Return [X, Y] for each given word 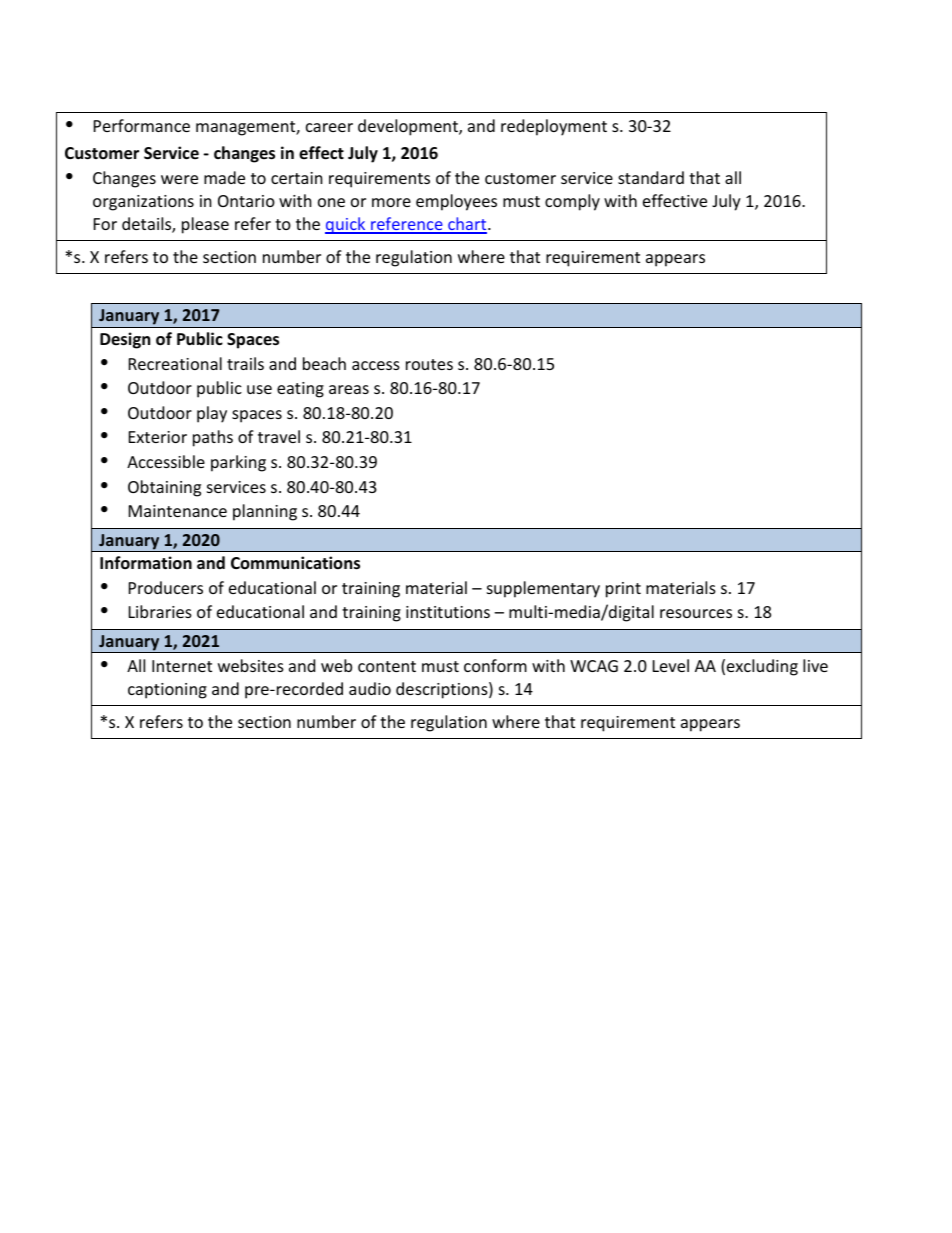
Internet [182, 666]
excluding [762, 667]
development [409, 127]
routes [429, 364]
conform [495, 665]
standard [651, 177]
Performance [142, 125]
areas [349, 389]
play [212, 414]
